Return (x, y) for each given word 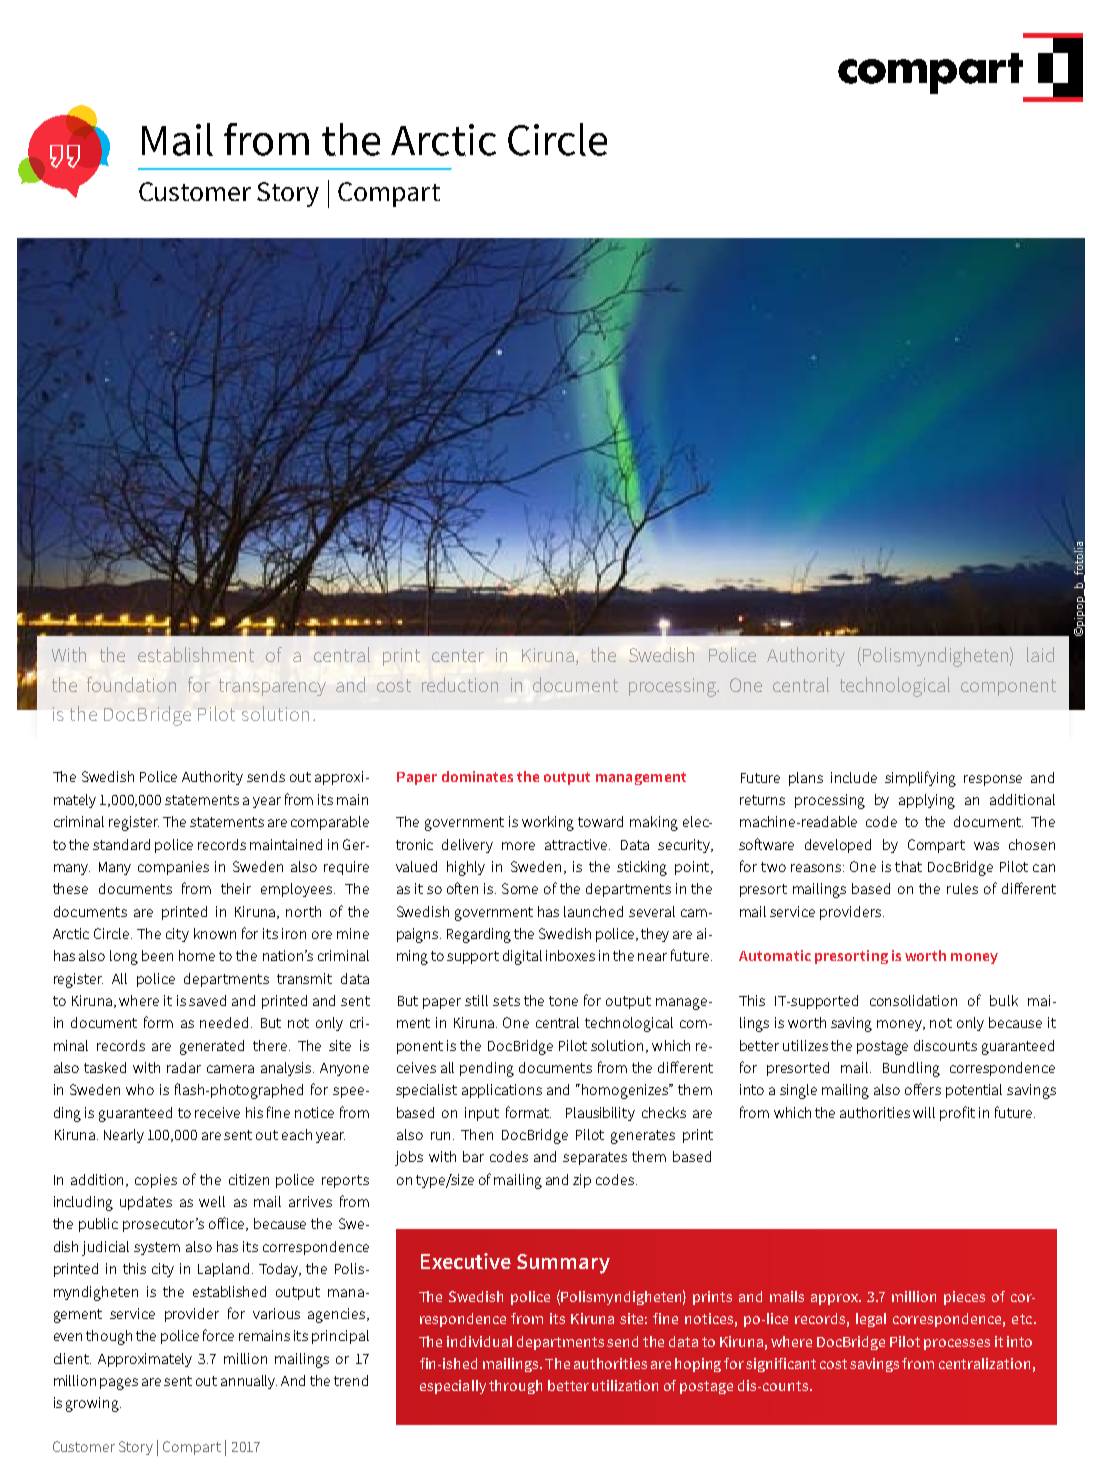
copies (156, 1181)
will (924, 1112)
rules (962, 888)
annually (249, 1382)
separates (595, 1158)
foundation (131, 684)
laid (1040, 654)
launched (593, 911)
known (215, 933)
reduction (460, 684)
